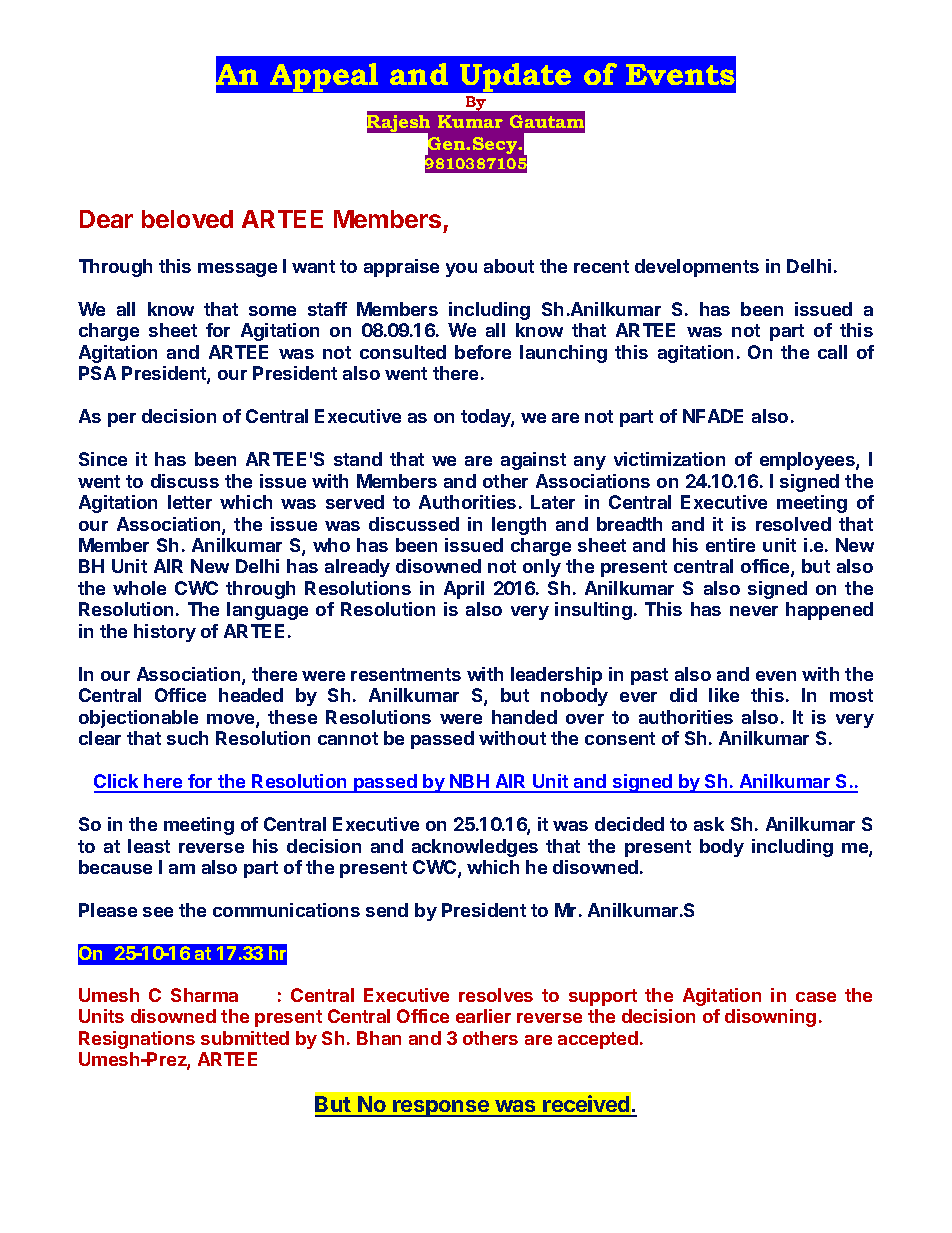 Image resolution: width=952 pixels, height=1233 pixels. I want to click on resentments, so click(406, 674).
